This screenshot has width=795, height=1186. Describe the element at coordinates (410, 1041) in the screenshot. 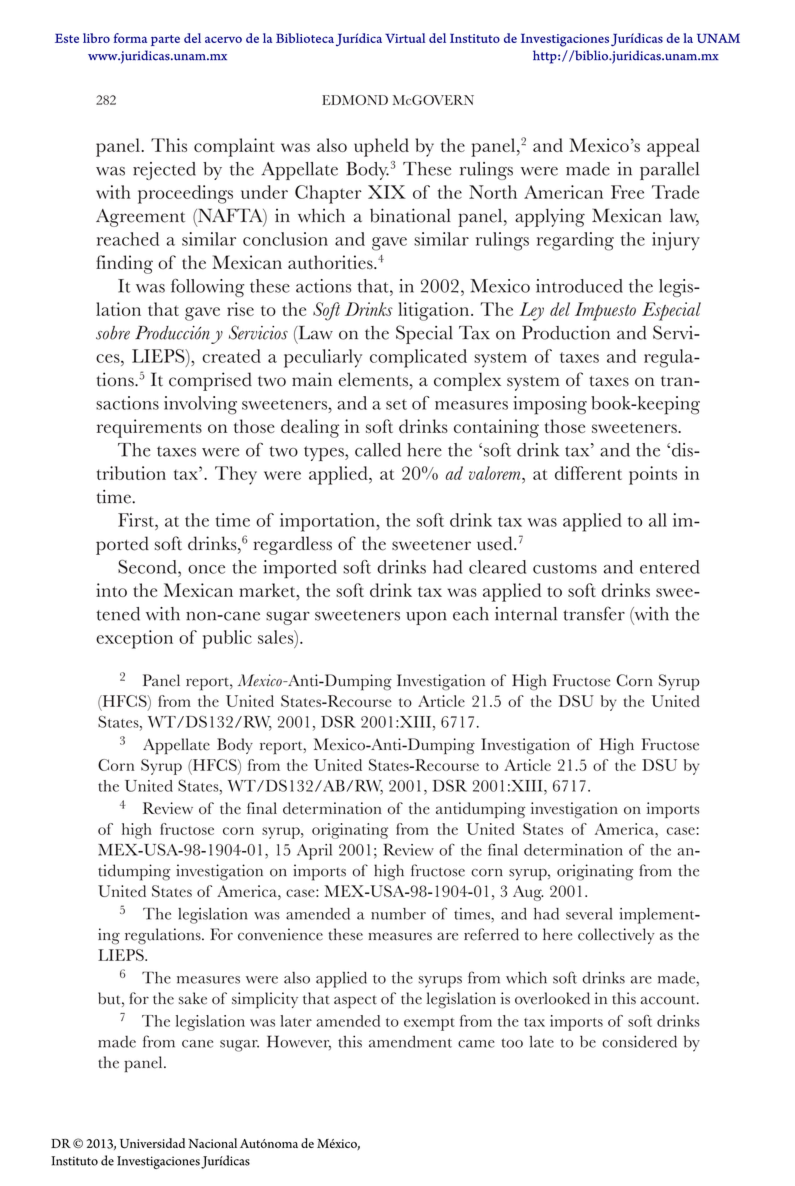

I see `amendment` at that location.
